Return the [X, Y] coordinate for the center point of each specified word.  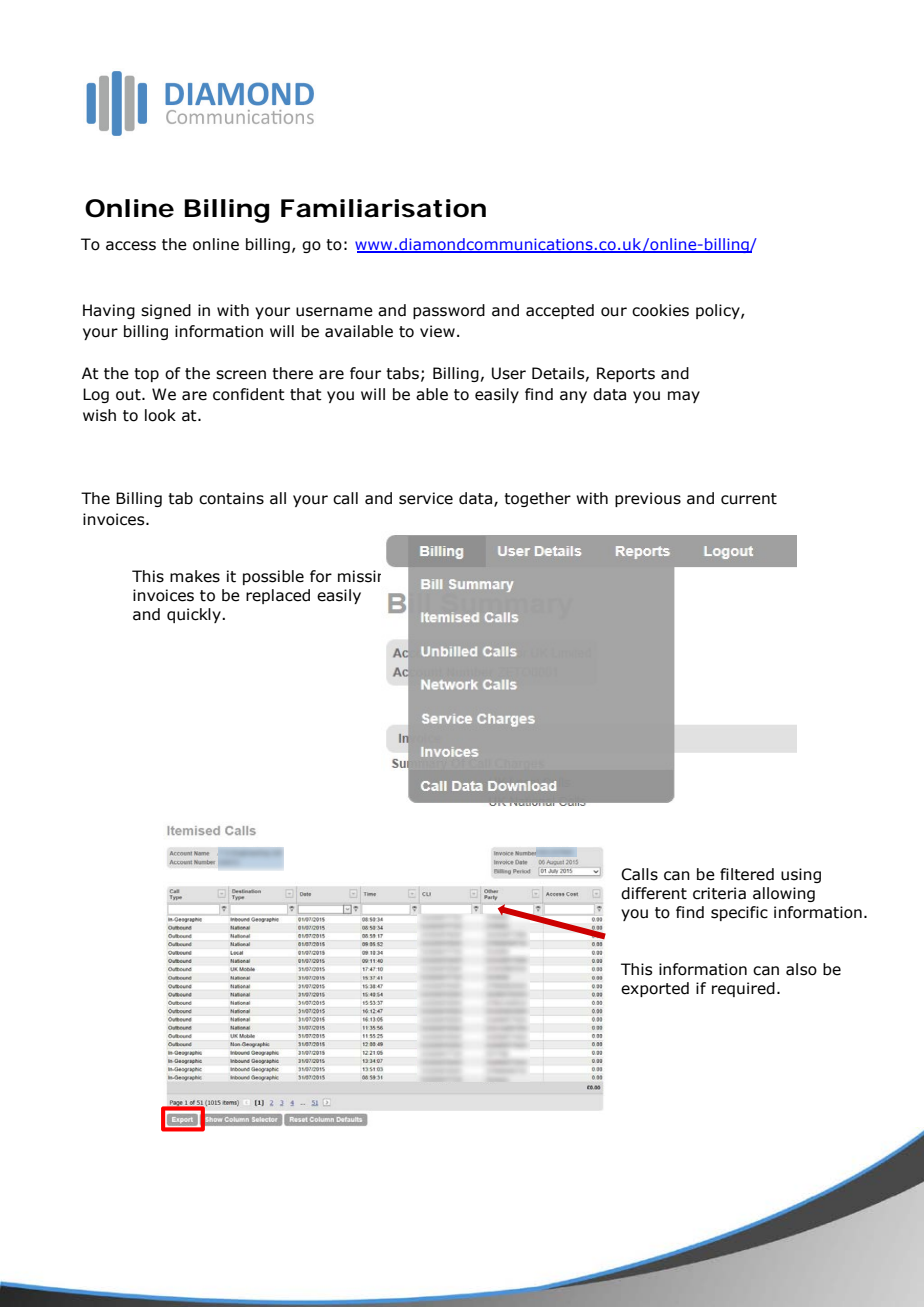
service [426, 498]
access [131, 246]
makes [195, 576]
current [749, 499]
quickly [195, 615]
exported [655, 989]
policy [719, 311]
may [684, 397]
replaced [278, 596]
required [743, 989]
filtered [747, 874]
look [160, 415]
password [449, 311]
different [654, 893]
